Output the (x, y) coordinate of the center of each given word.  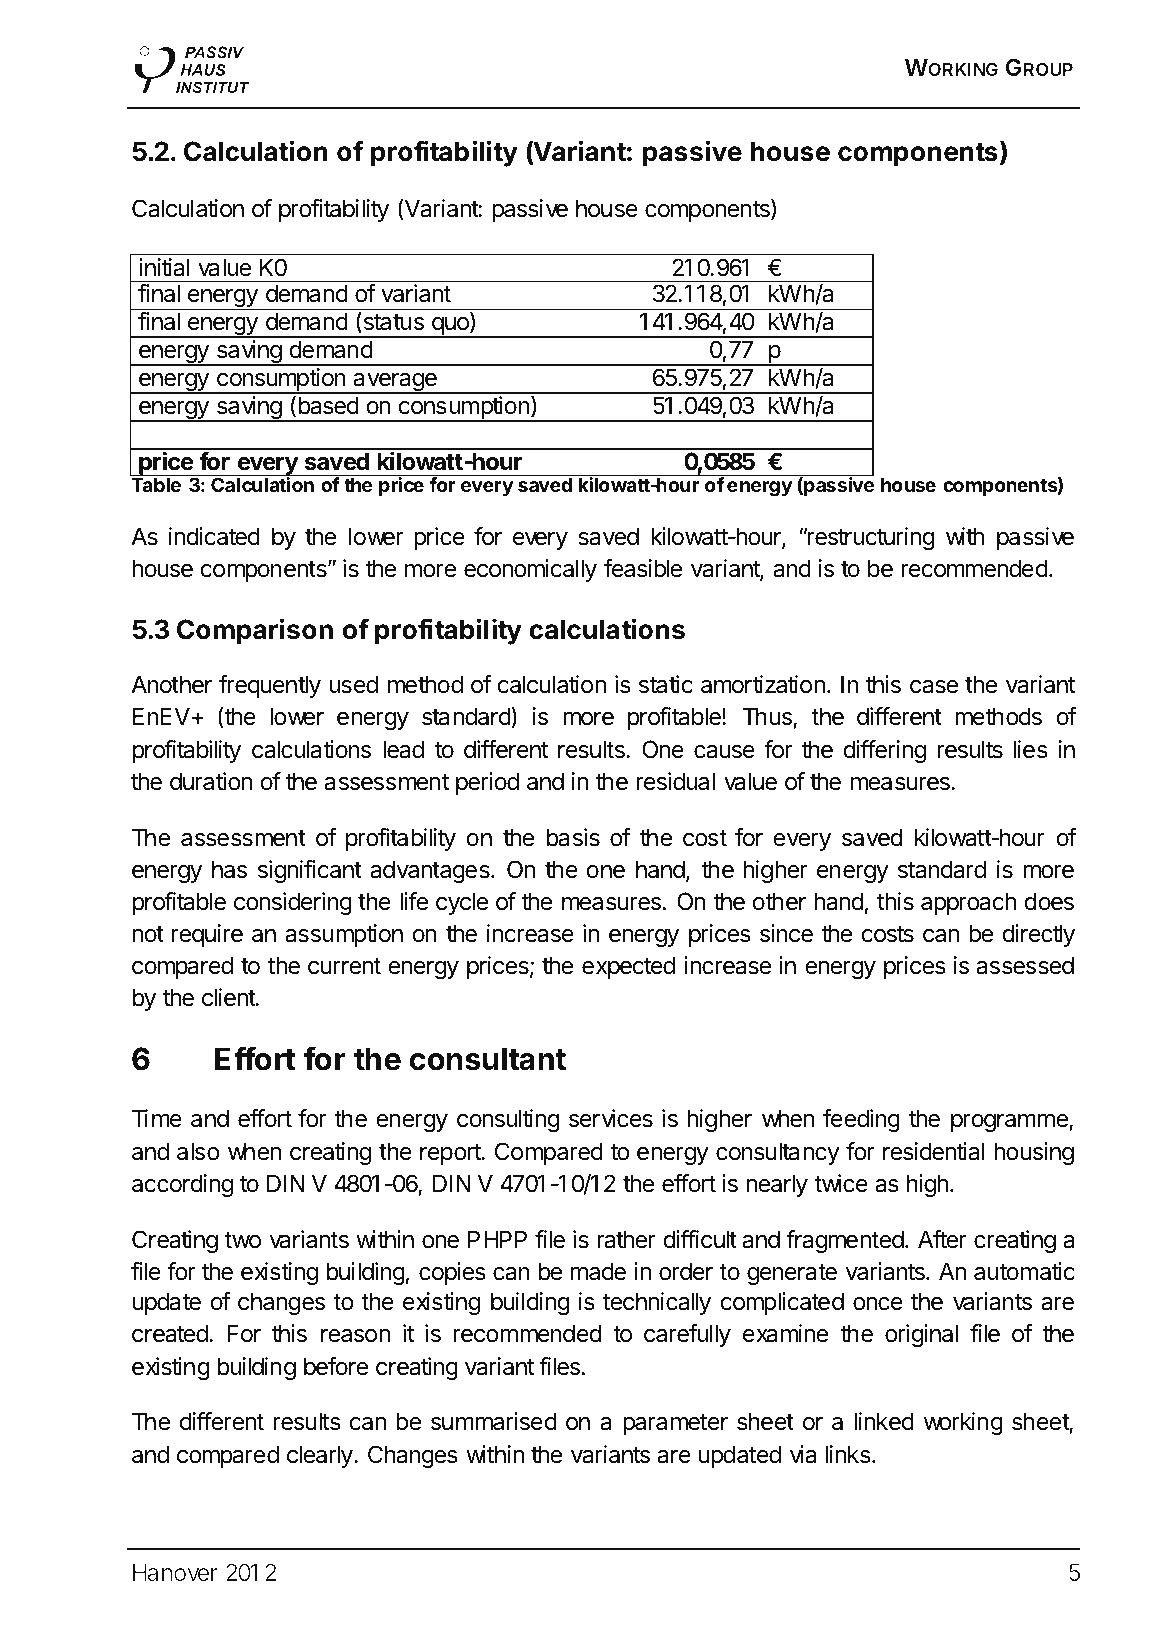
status (392, 323)
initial (164, 267)
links (849, 1454)
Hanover (175, 1572)
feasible (643, 568)
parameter (675, 1424)
